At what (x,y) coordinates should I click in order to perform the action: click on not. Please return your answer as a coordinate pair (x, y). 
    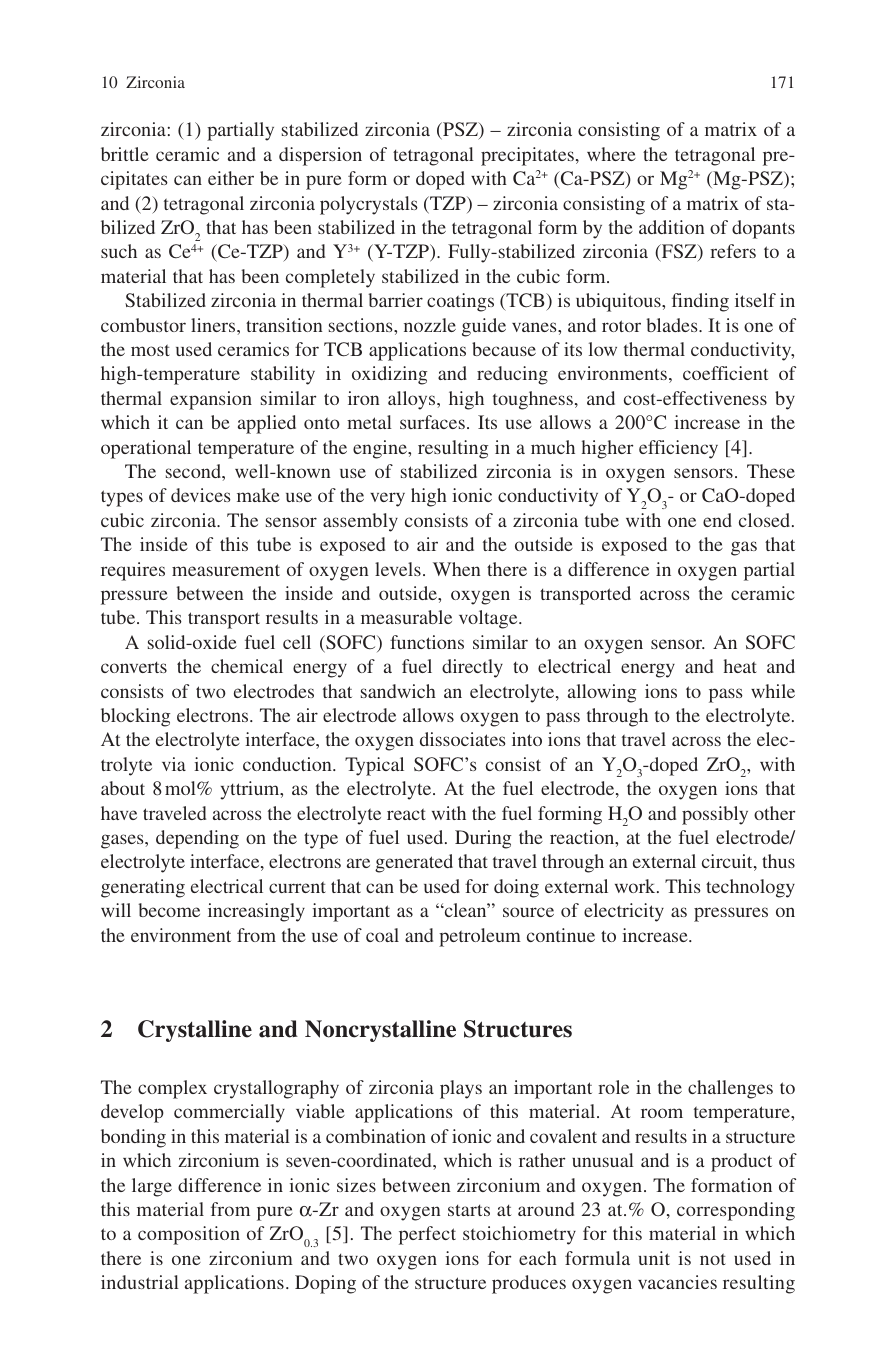
    Looking at the image, I should click on (713, 1259).
